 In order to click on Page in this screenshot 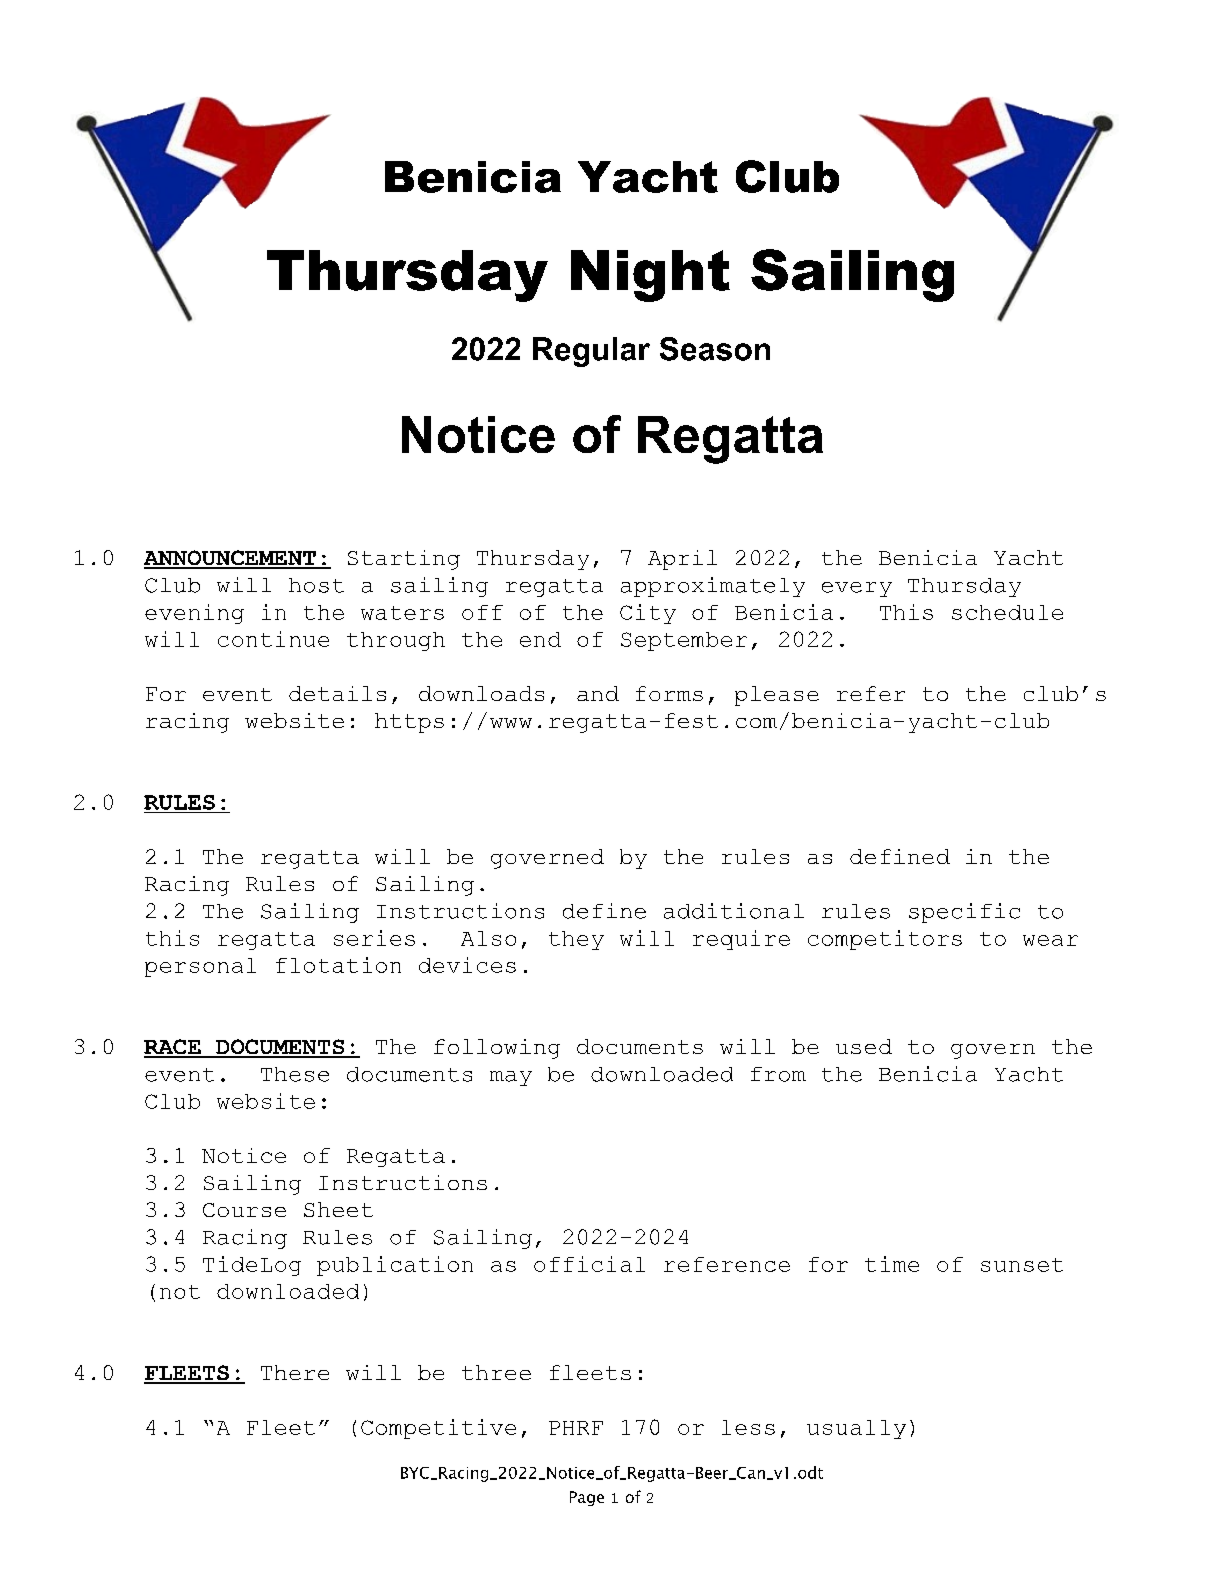, I will do `click(587, 1498)`.
